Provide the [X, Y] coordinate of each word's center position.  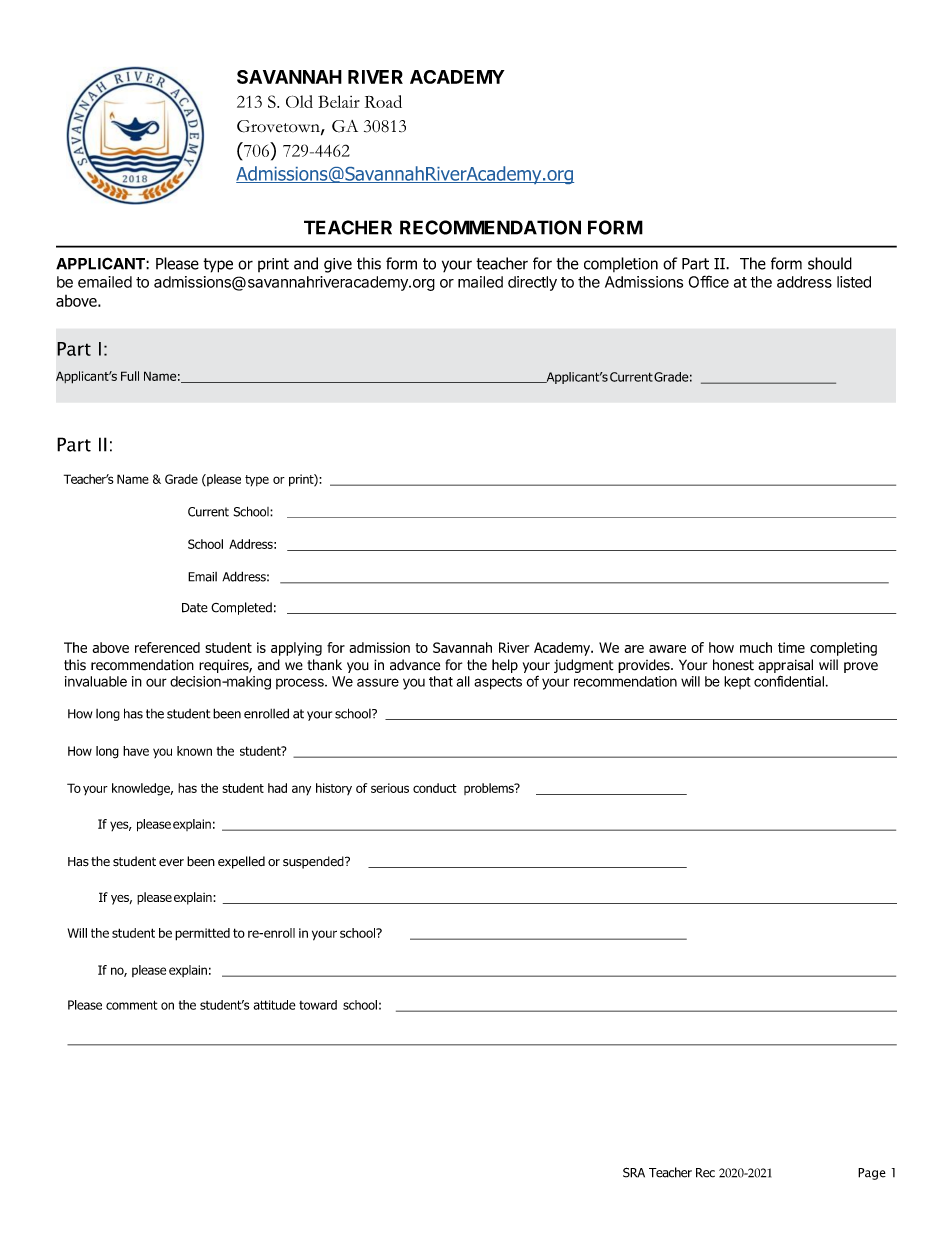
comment [131, 1005]
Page [872, 1174]
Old [299, 101]
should [830, 263]
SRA [634, 1172]
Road [383, 101]
